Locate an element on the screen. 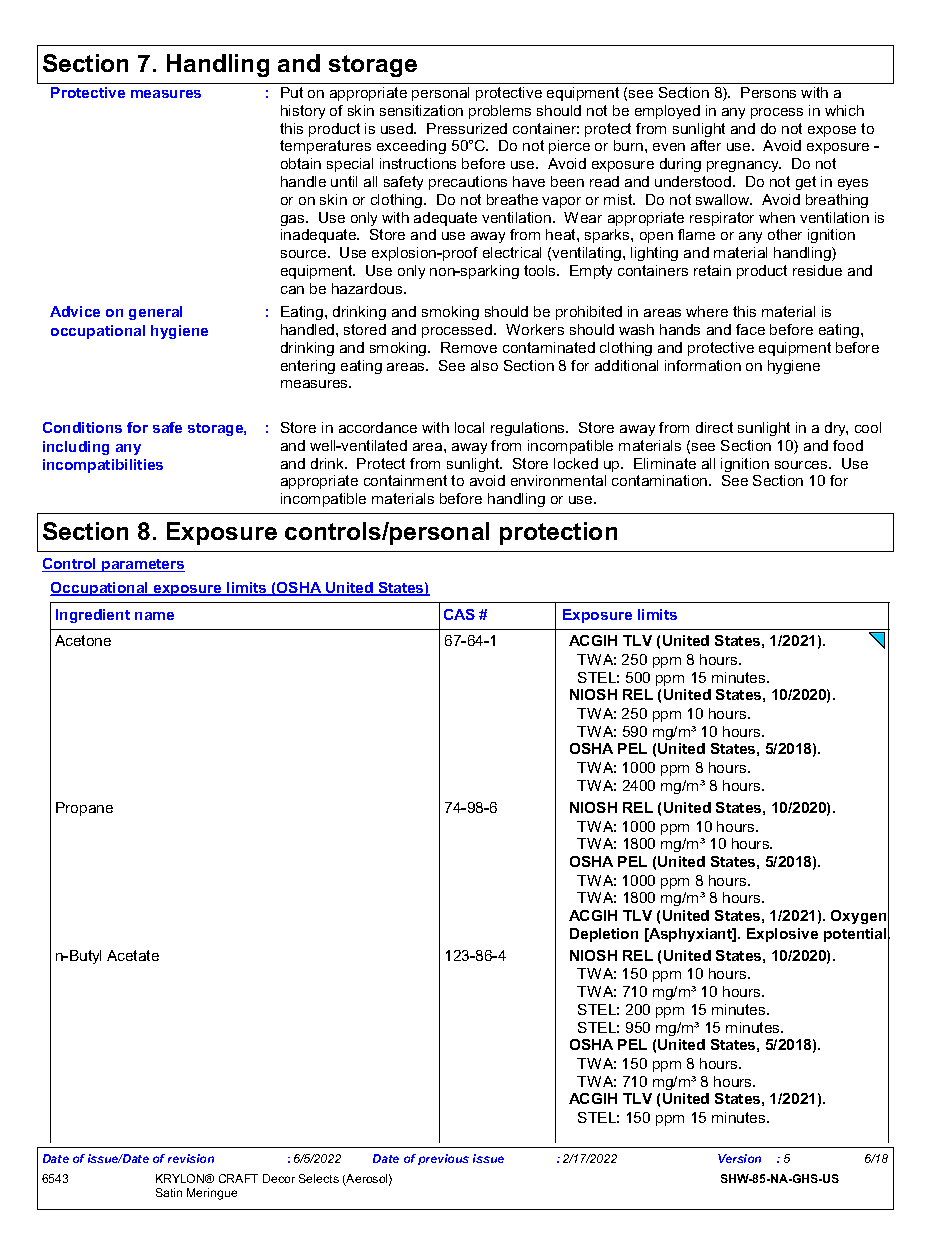  food is located at coordinates (848, 445).
